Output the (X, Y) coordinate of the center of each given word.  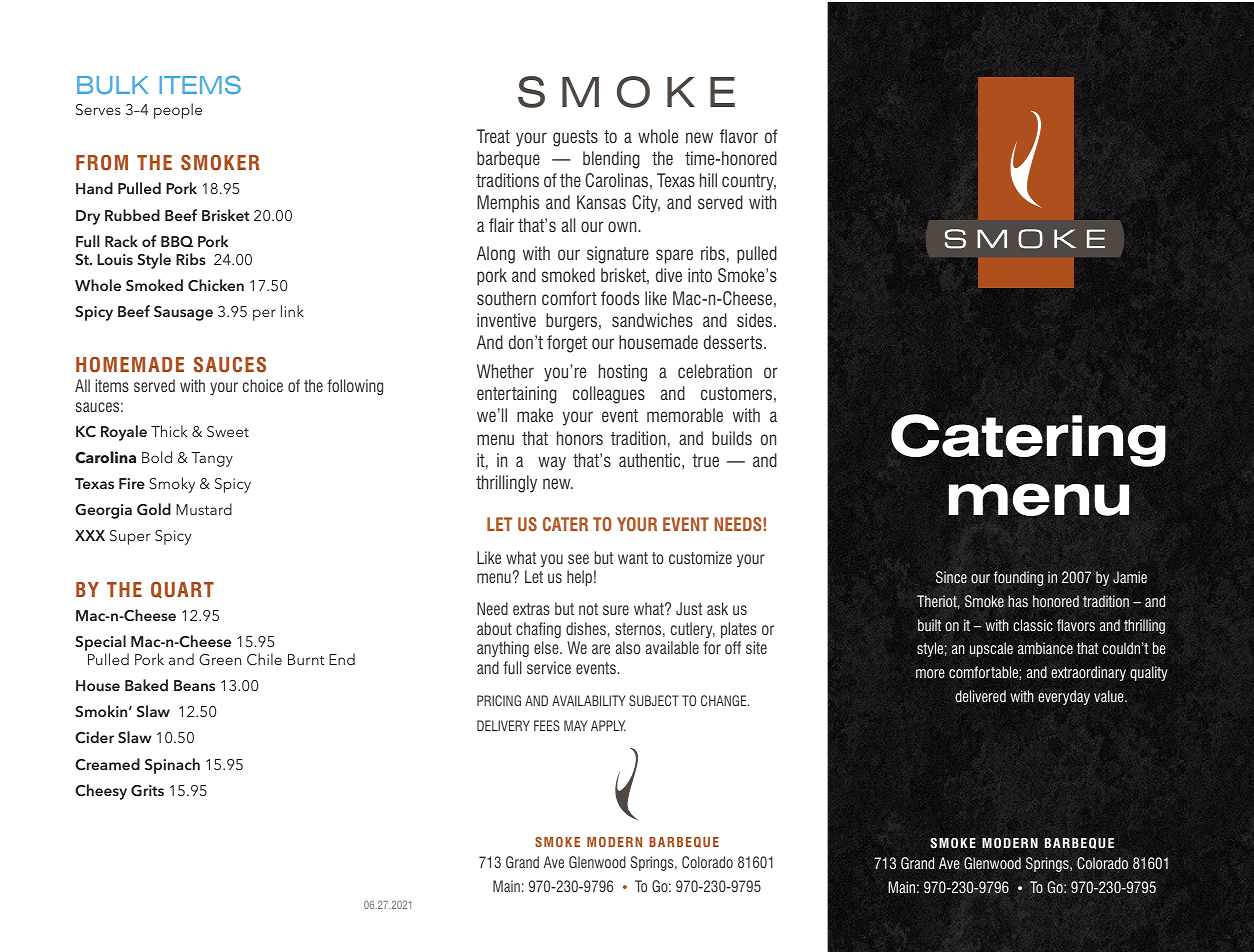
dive (669, 275)
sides (756, 320)
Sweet (228, 432)
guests (575, 138)
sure (616, 610)
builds (732, 438)
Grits (147, 791)
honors (580, 438)
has (1018, 601)
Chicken (216, 285)
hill (708, 180)
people (178, 111)
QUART (182, 590)
